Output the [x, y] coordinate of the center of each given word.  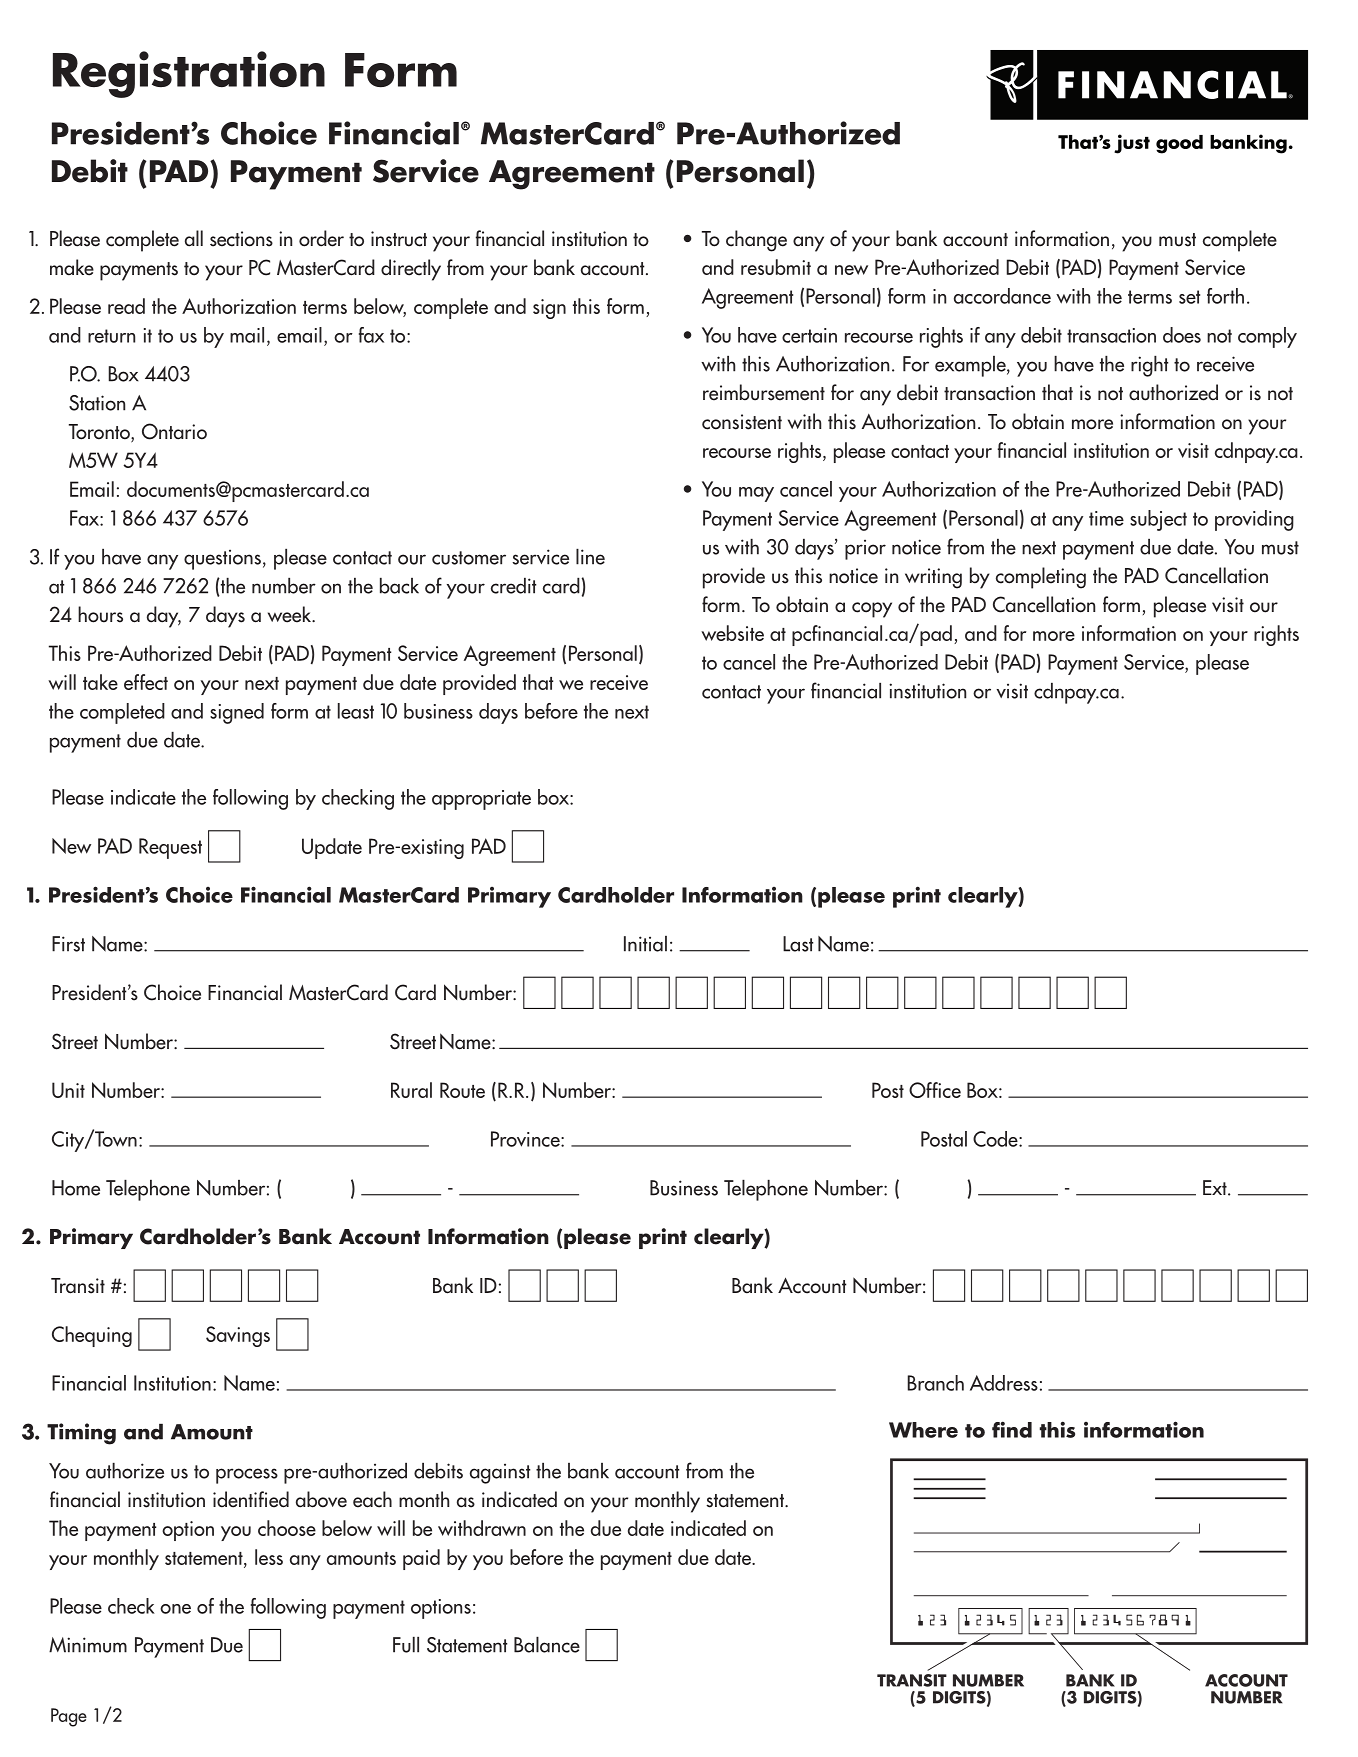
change [756, 241]
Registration [189, 74]
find [1012, 1429]
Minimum [88, 1645]
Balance [547, 1645]
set [1189, 297]
